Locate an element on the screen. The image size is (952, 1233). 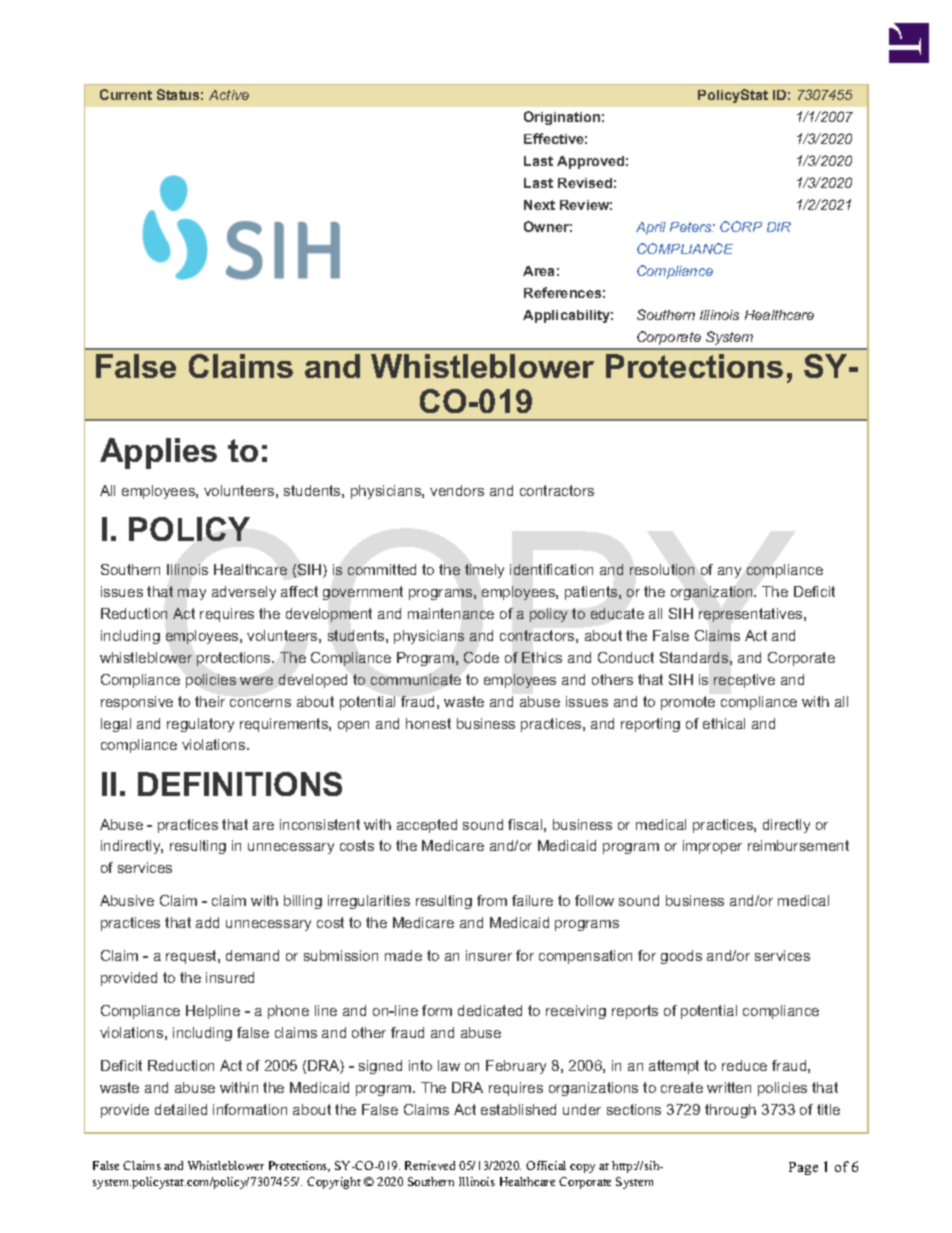
detailed is located at coordinates (181, 1109).
